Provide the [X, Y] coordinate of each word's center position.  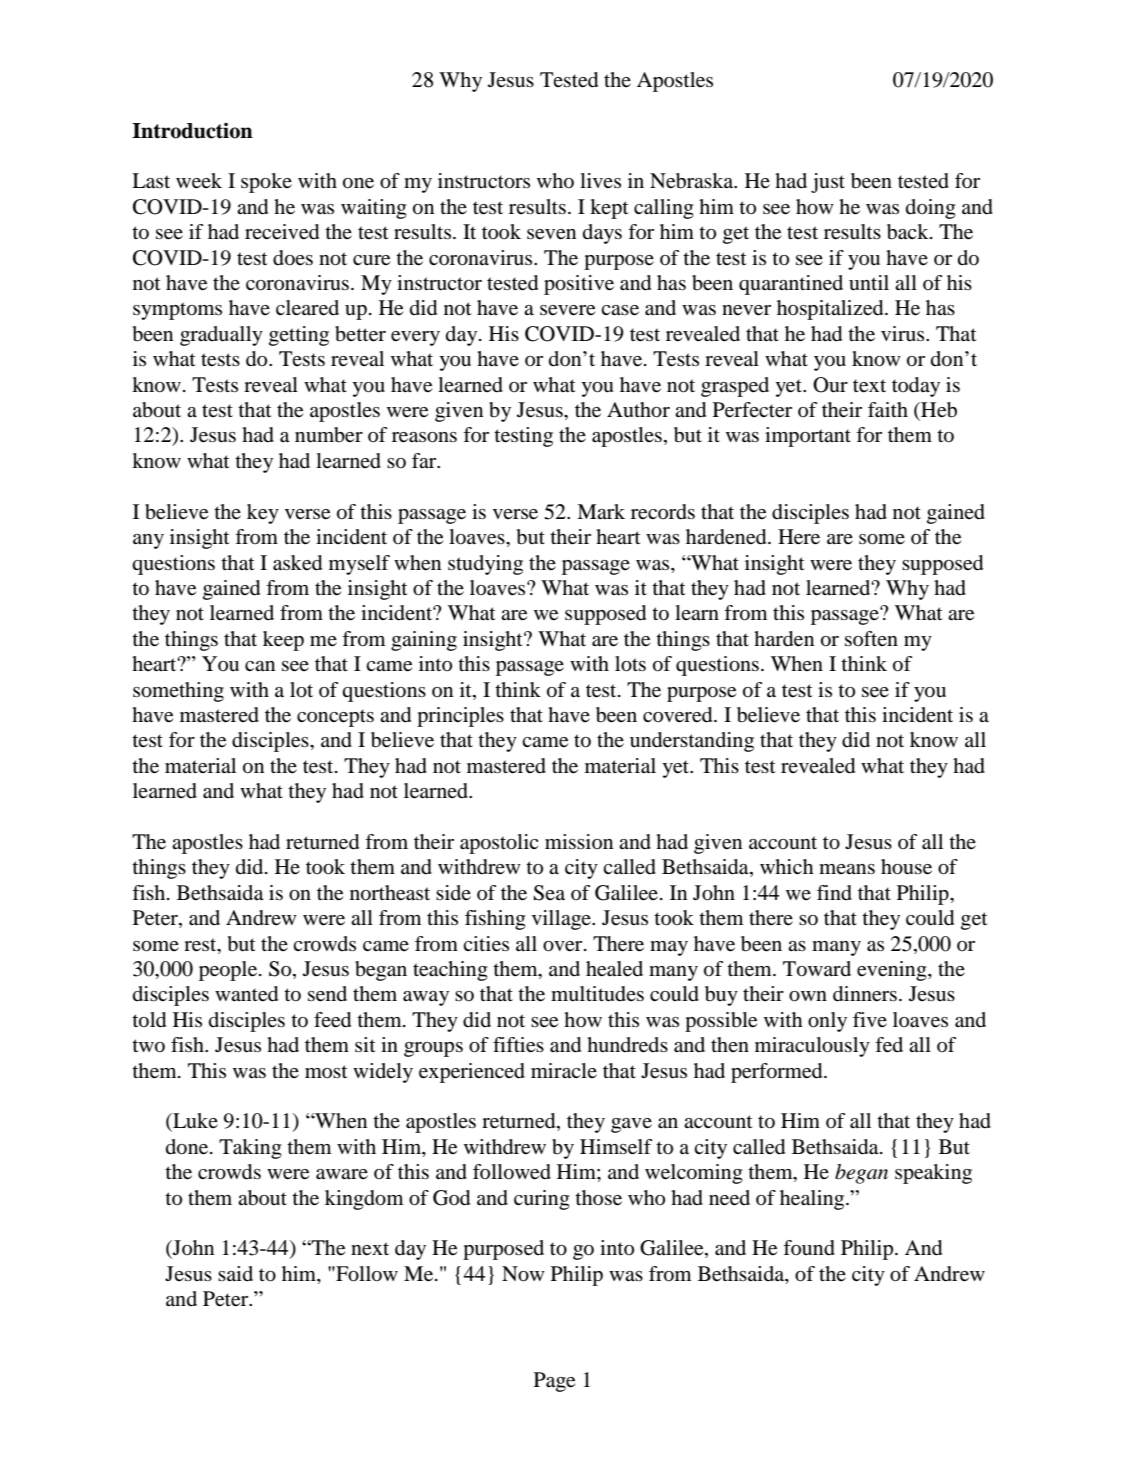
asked [297, 563]
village [562, 920]
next [370, 1249]
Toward [817, 969]
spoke [266, 183]
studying [485, 565]
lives [600, 180]
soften [871, 638]
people [229, 971]
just [828, 183]
